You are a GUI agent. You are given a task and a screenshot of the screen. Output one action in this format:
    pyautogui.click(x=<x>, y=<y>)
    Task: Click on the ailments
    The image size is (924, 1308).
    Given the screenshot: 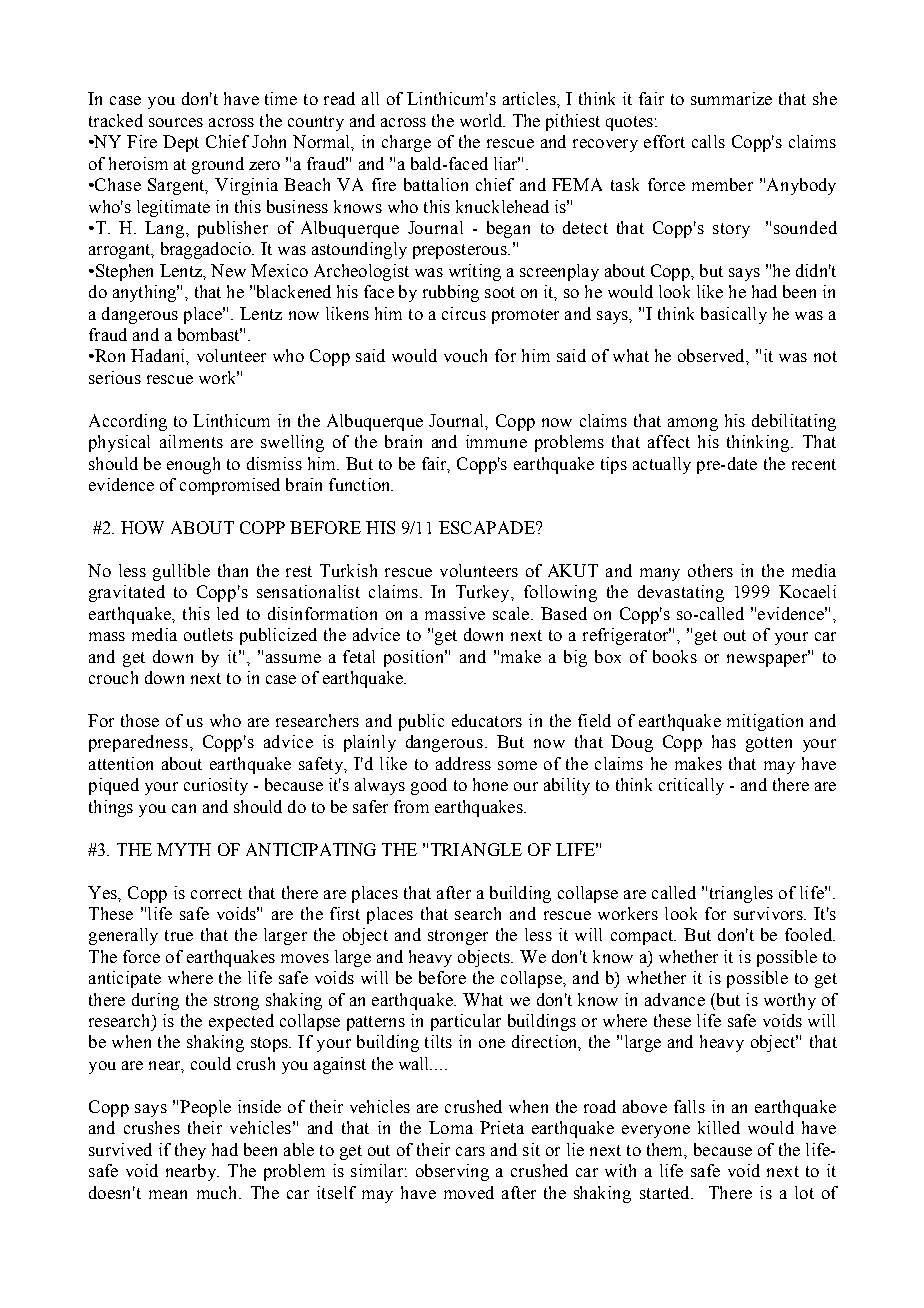 What is the action you would take?
    pyautogui.click(x=191, y=441)
